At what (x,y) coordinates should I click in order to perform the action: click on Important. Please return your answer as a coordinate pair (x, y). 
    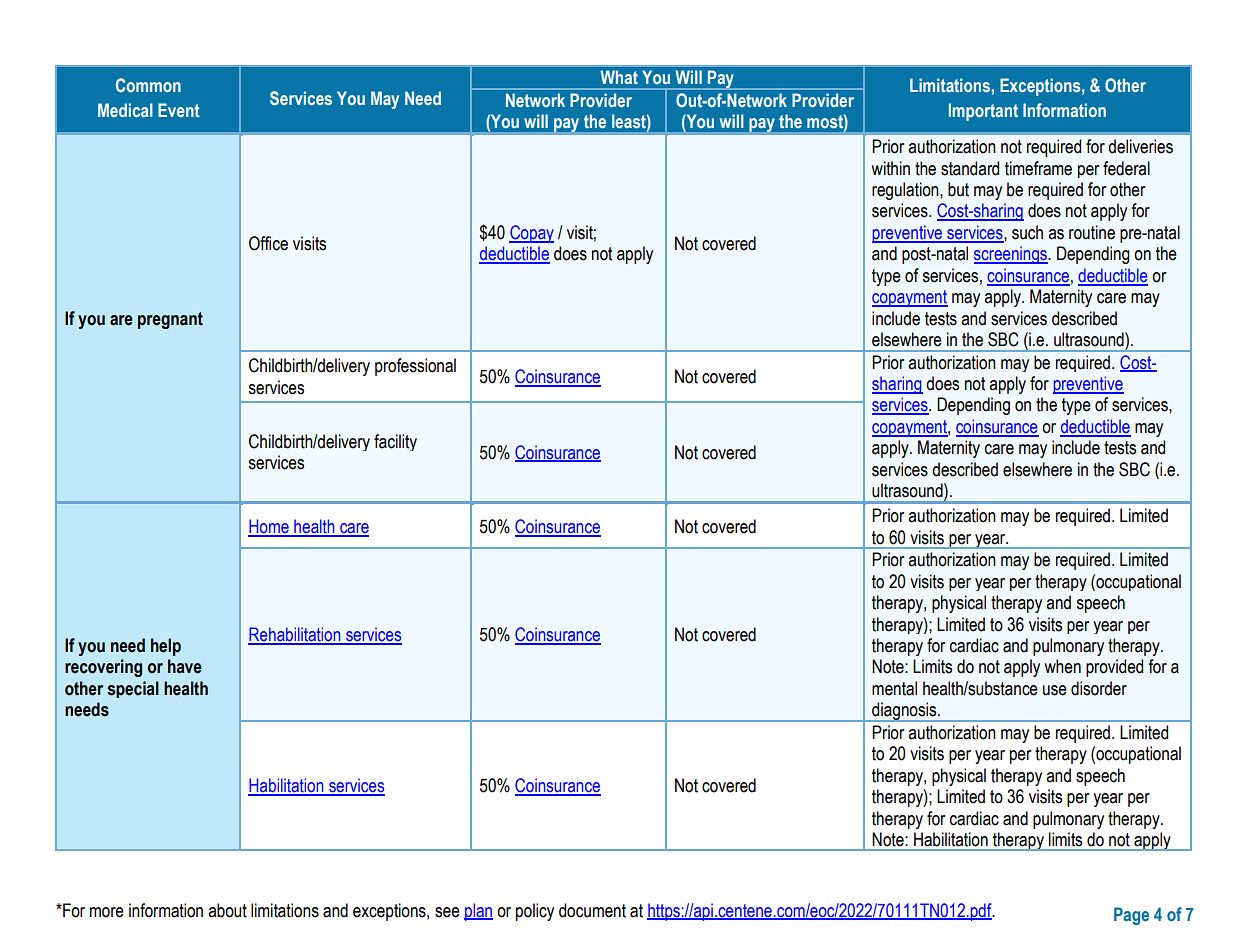
    Looking at the image, I should click on (983, 112).
